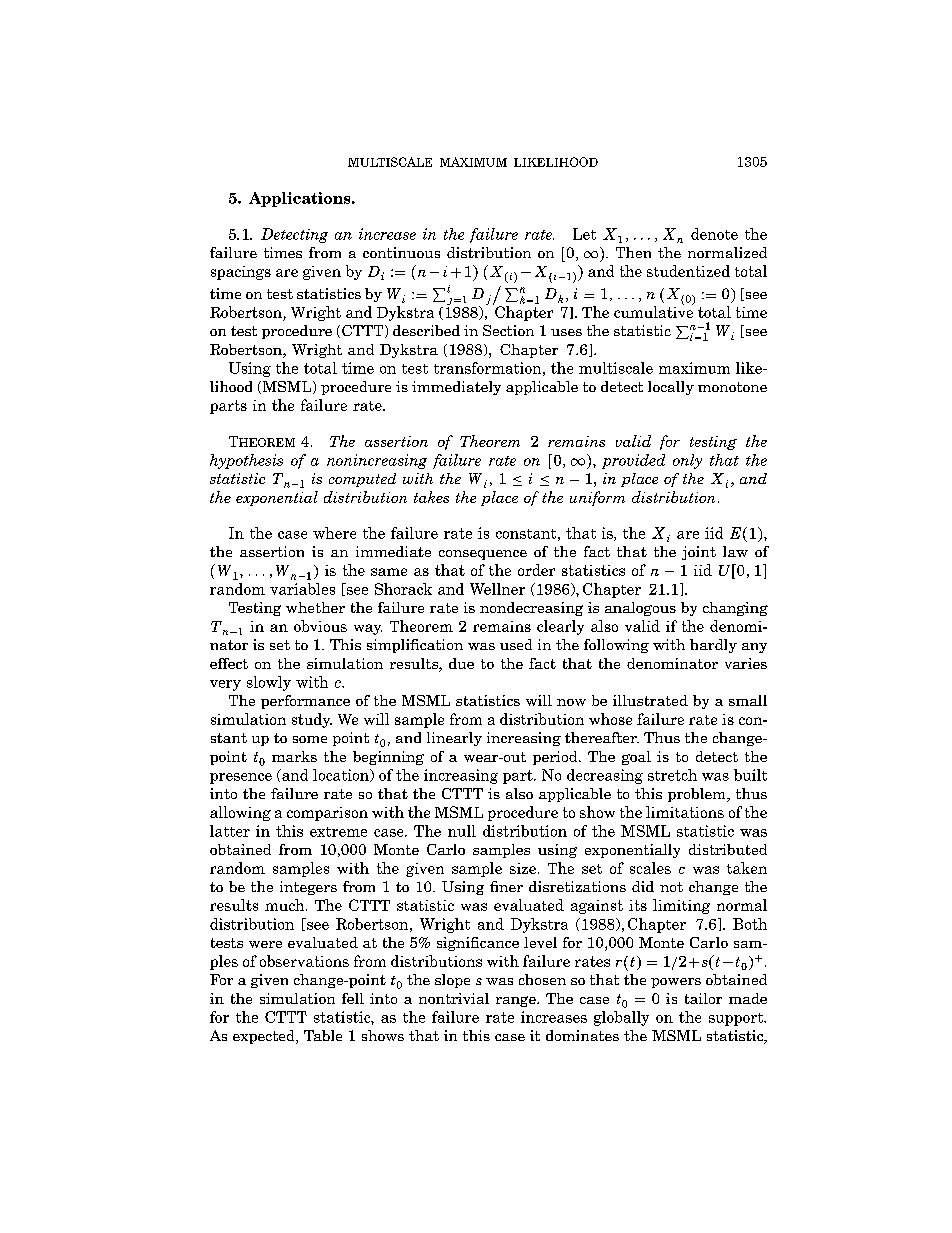  I want to click on spacings, so click(241, 273).
